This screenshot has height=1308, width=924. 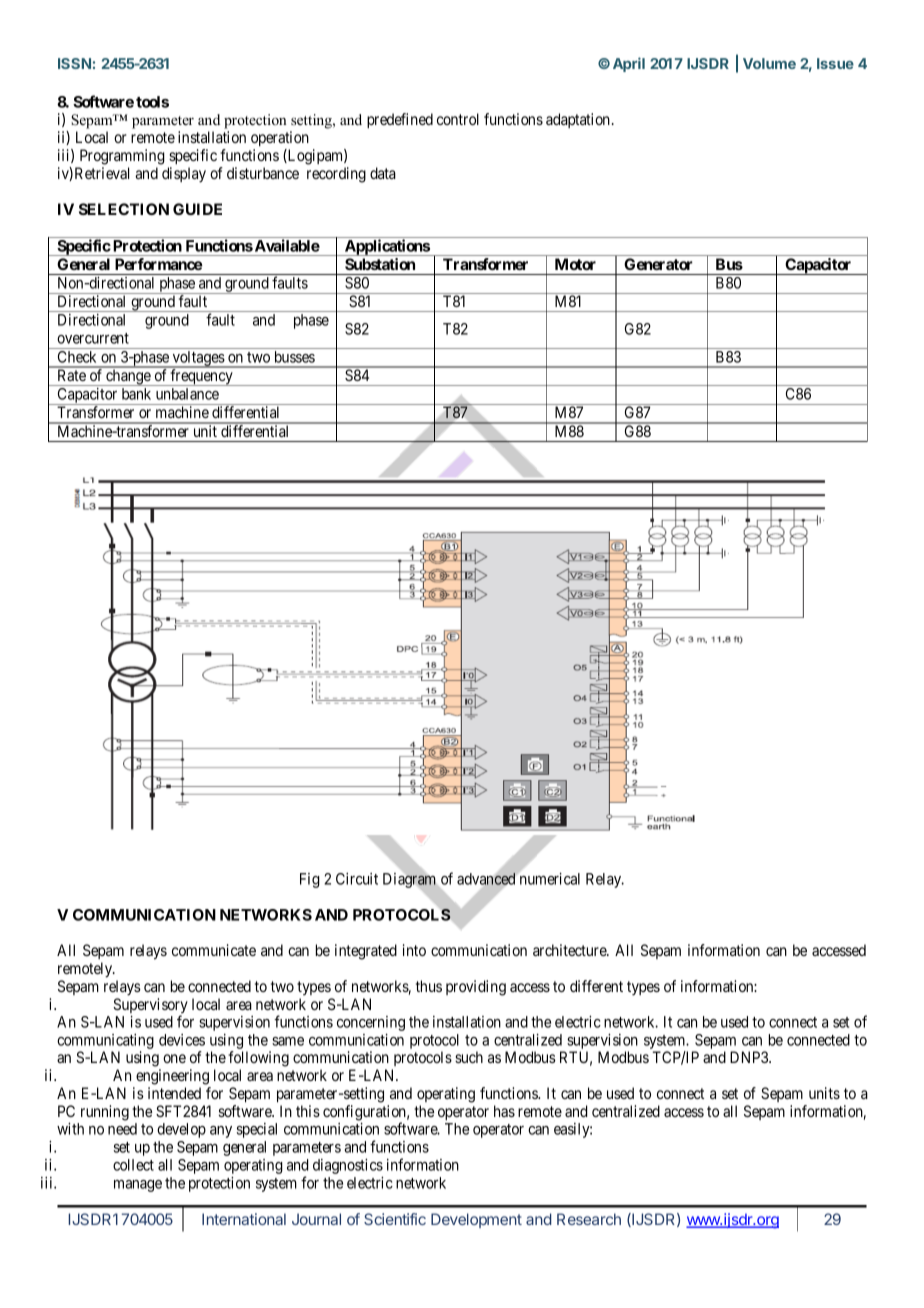 I want to click on Programming, so click(x=122, y=157).
